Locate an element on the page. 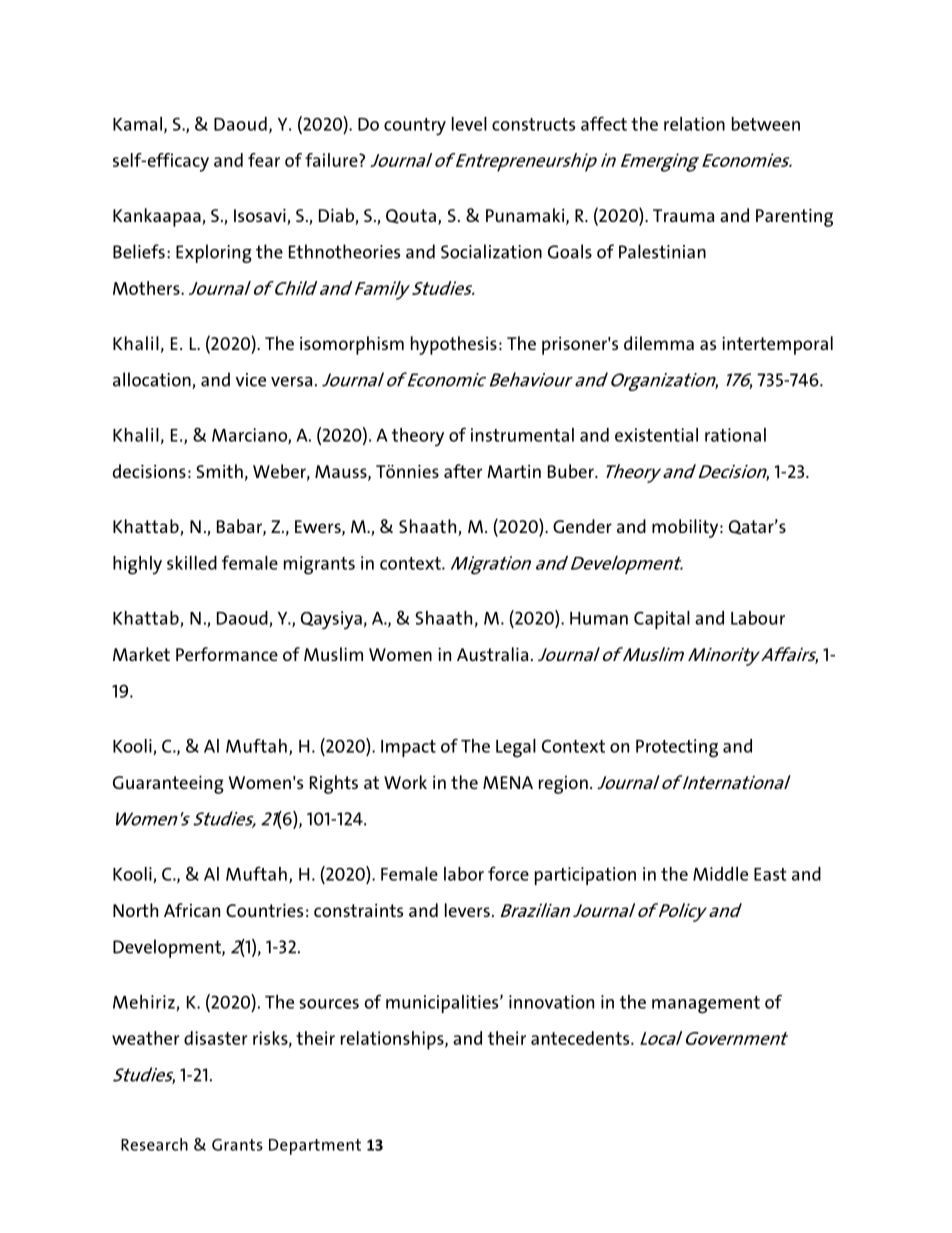  MENA is located at coordinates (508, 782).
